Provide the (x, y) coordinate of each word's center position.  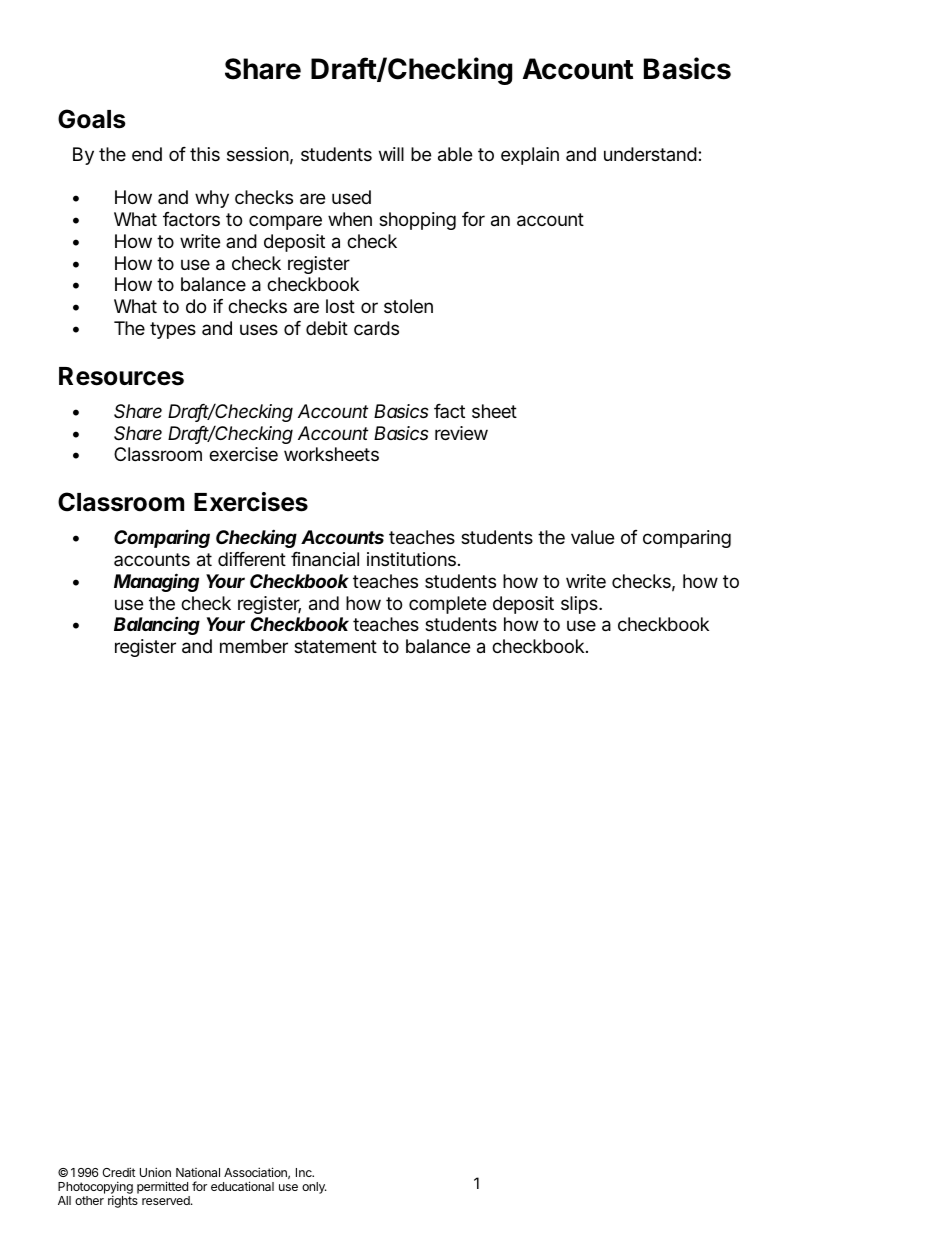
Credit (119, 1172)
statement (335, 646)
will (391, 154)
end (147, 154)
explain (530, 156)
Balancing (157, 626)
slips (580, 605)
